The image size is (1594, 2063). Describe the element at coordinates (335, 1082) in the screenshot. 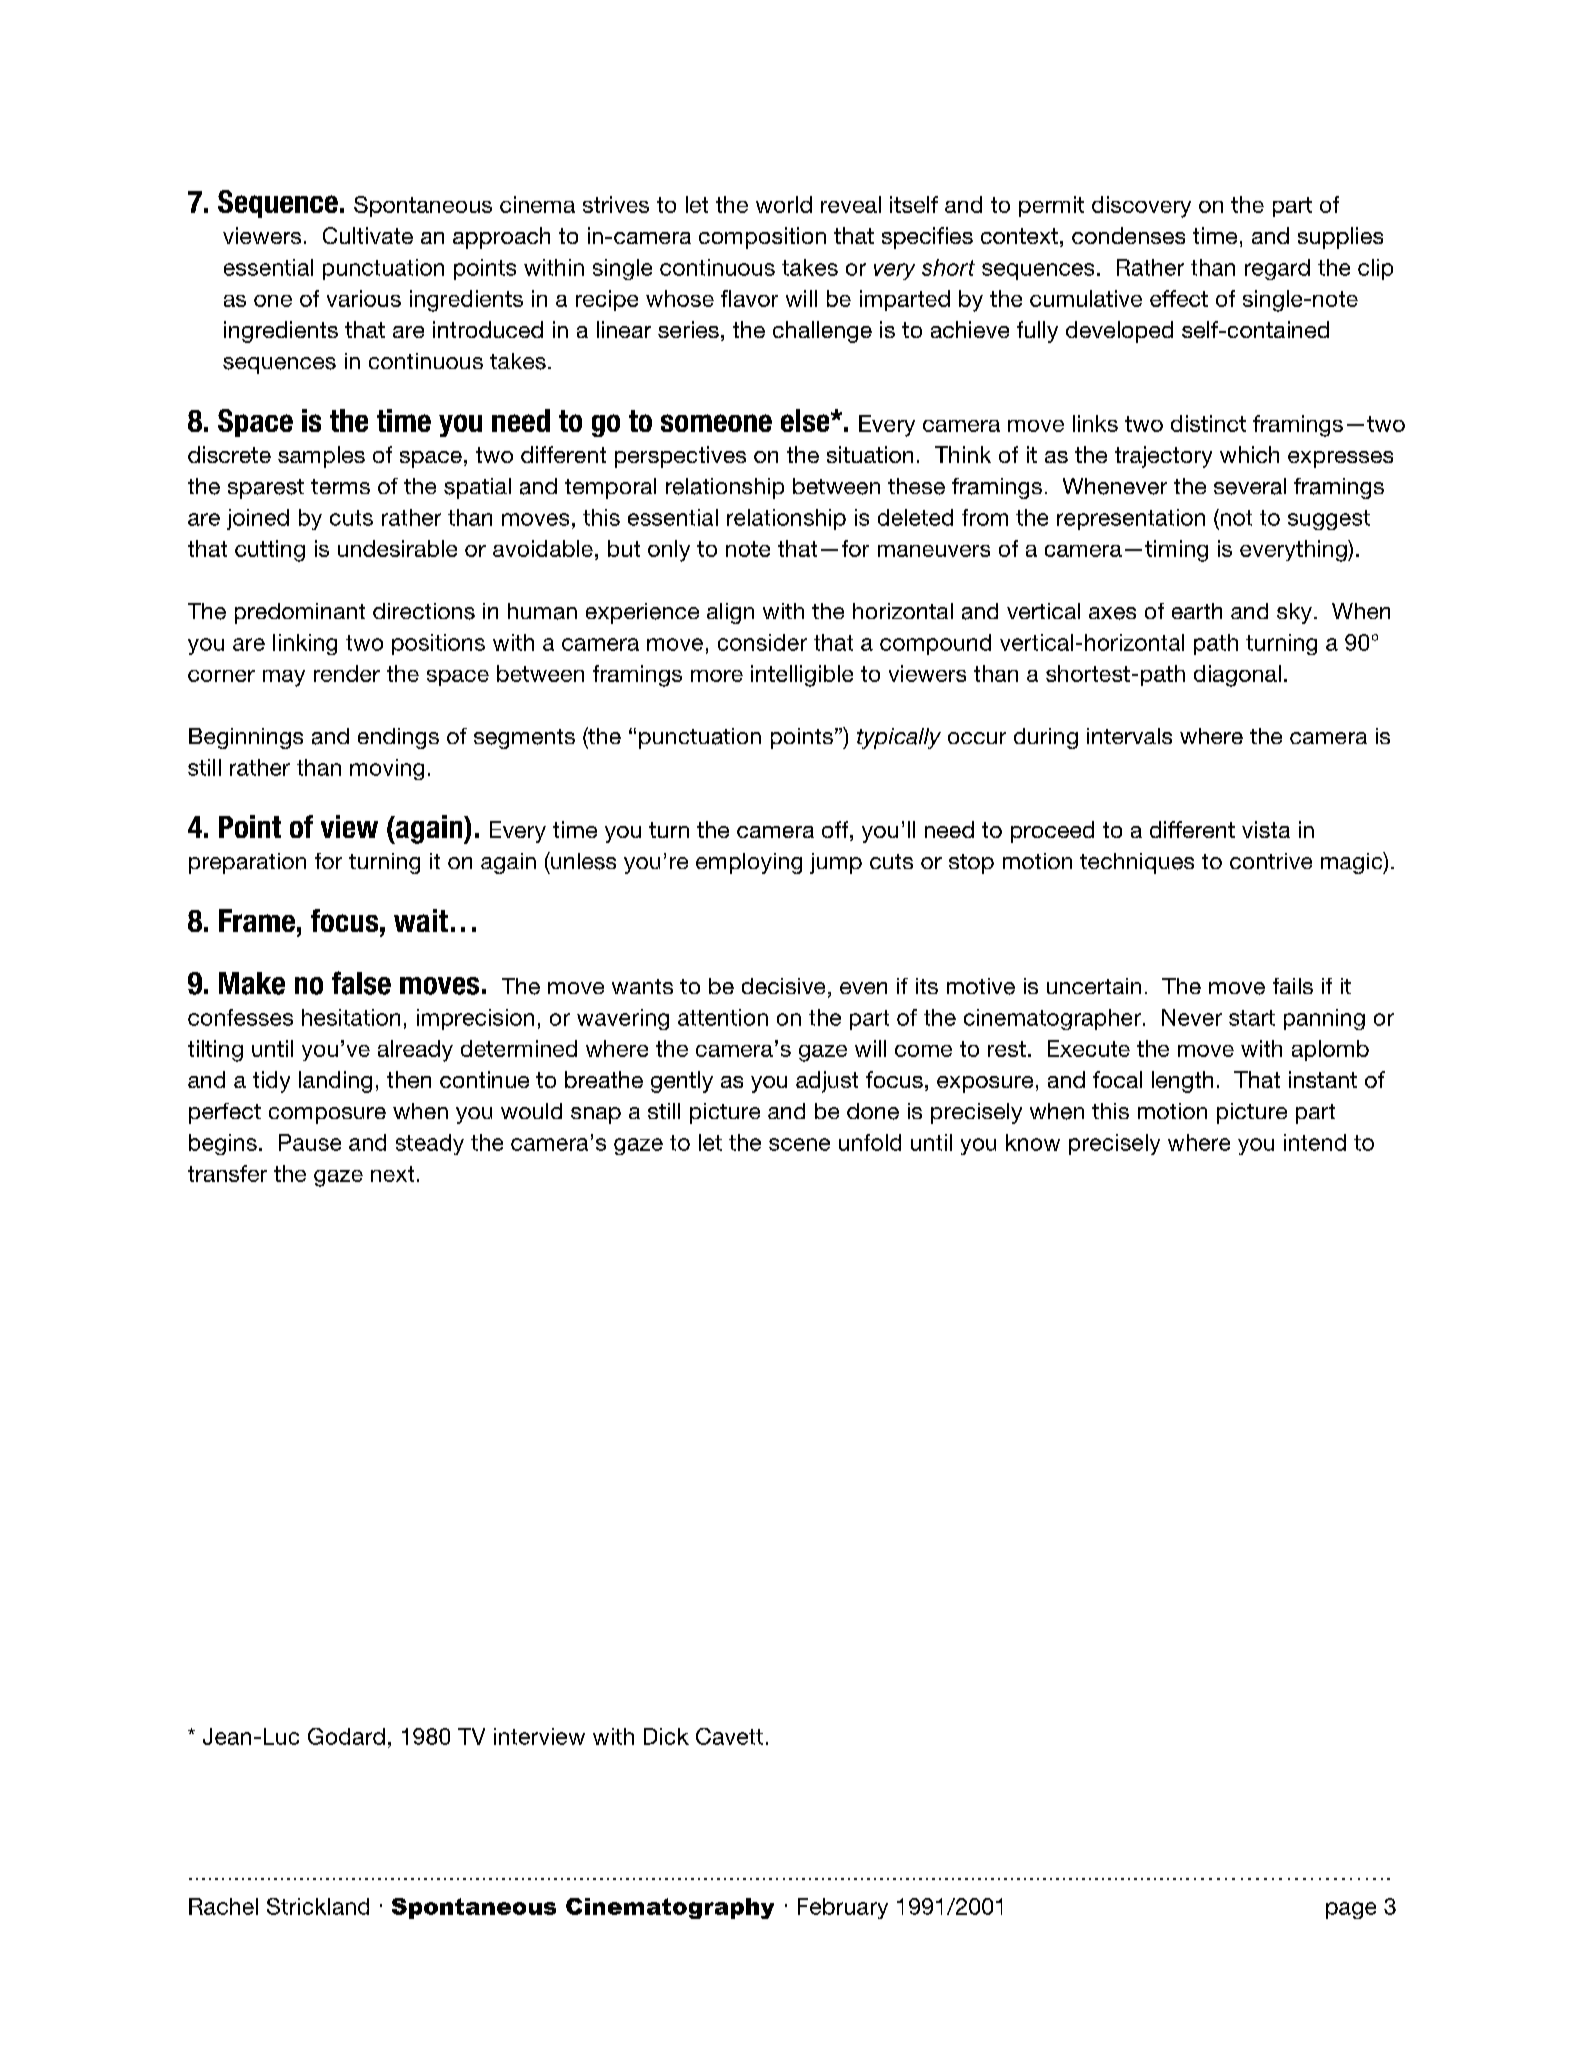

I see `landing` at that location.
